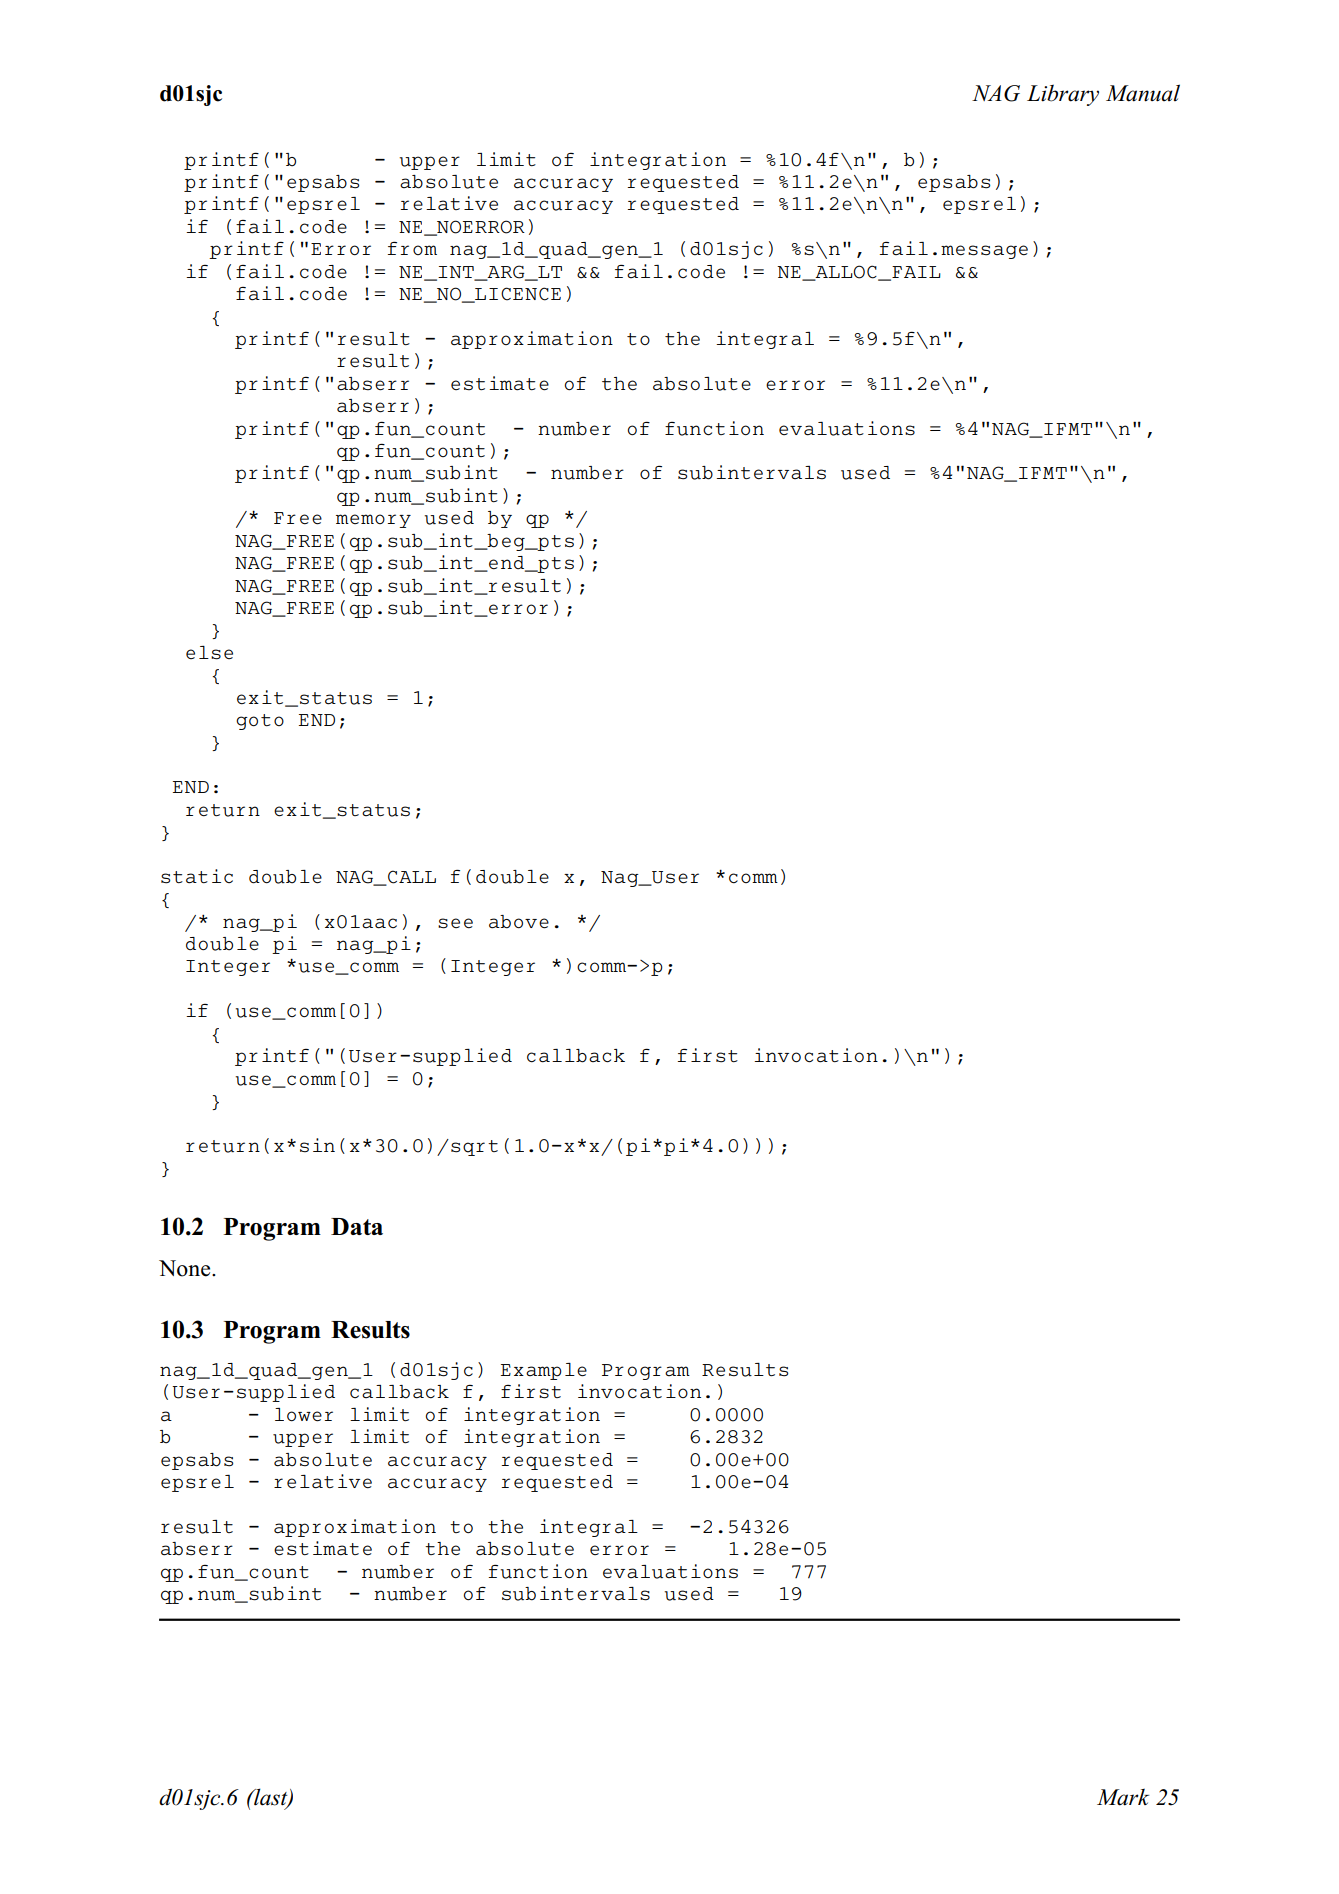 Image resolution: width=1339 pixels, height=1894 pixels. I want to click on lower, so click(304, 1415).
